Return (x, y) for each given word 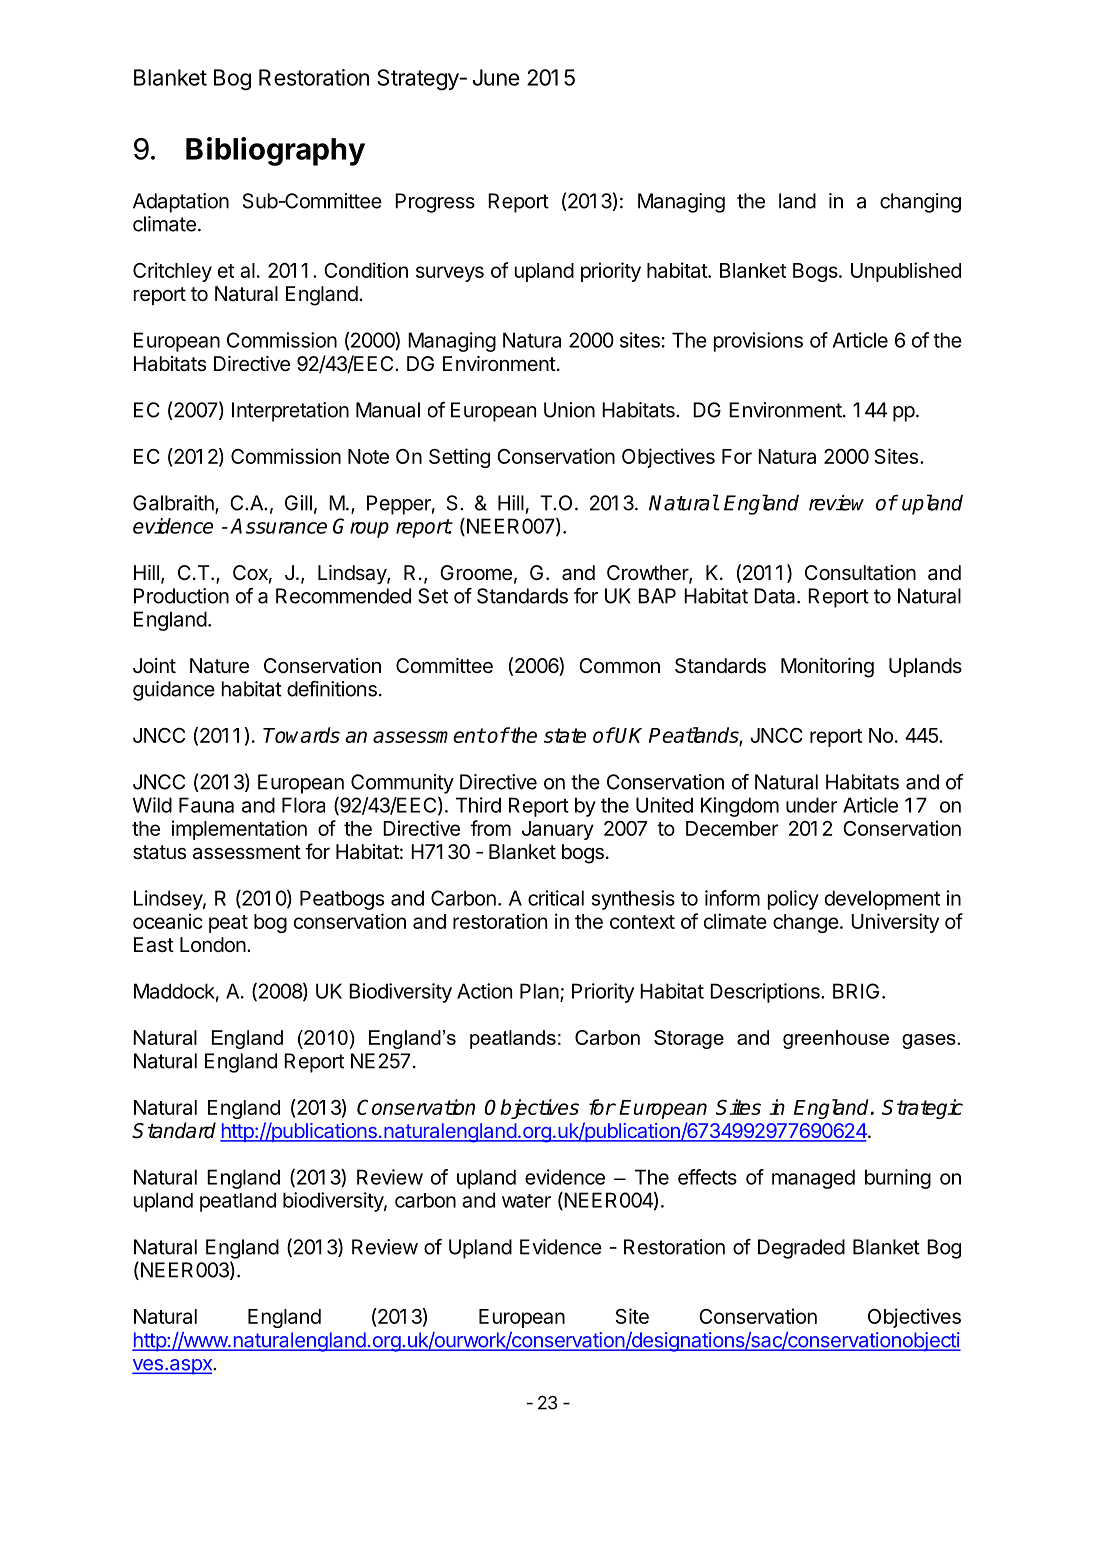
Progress (435, 203)
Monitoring (827, 668)
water (526, 1201)
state (565, 735)
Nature (219, 666)
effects (707, 1177)
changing (920, 203)
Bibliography (275, 151)
